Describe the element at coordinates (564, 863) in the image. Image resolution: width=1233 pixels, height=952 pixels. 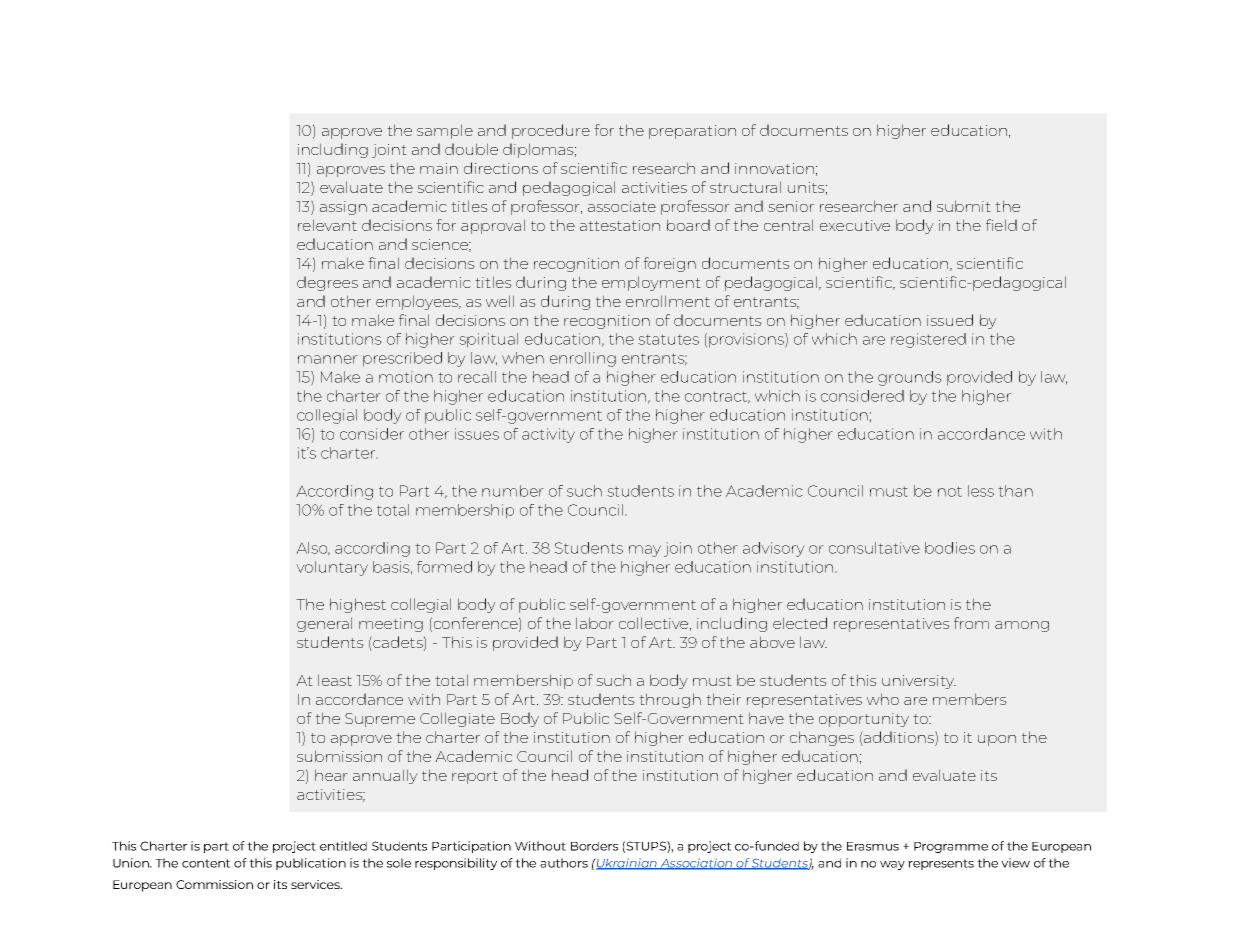
I see `authors` at that location.
